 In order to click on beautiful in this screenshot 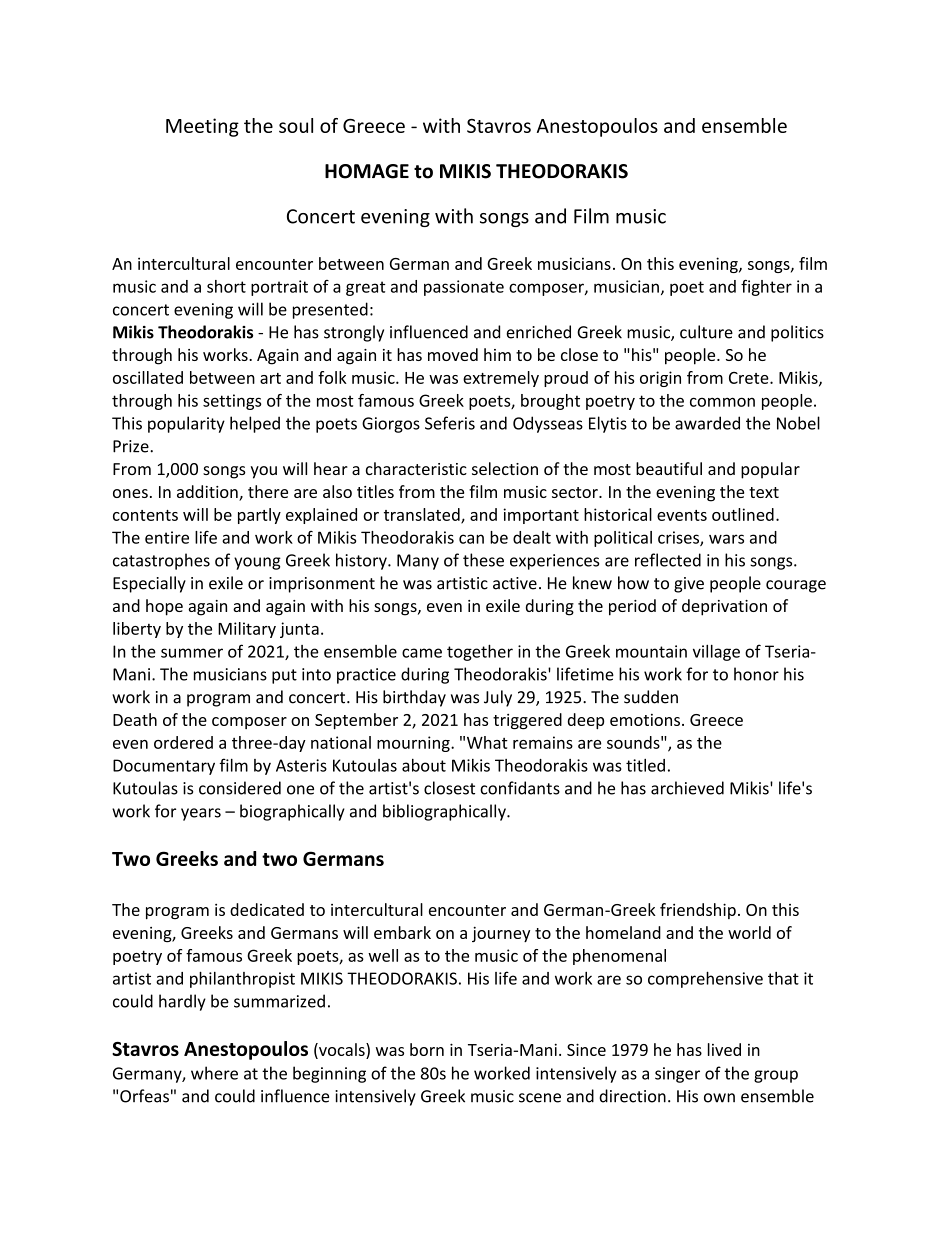, I will do `click(669, 468)`.
